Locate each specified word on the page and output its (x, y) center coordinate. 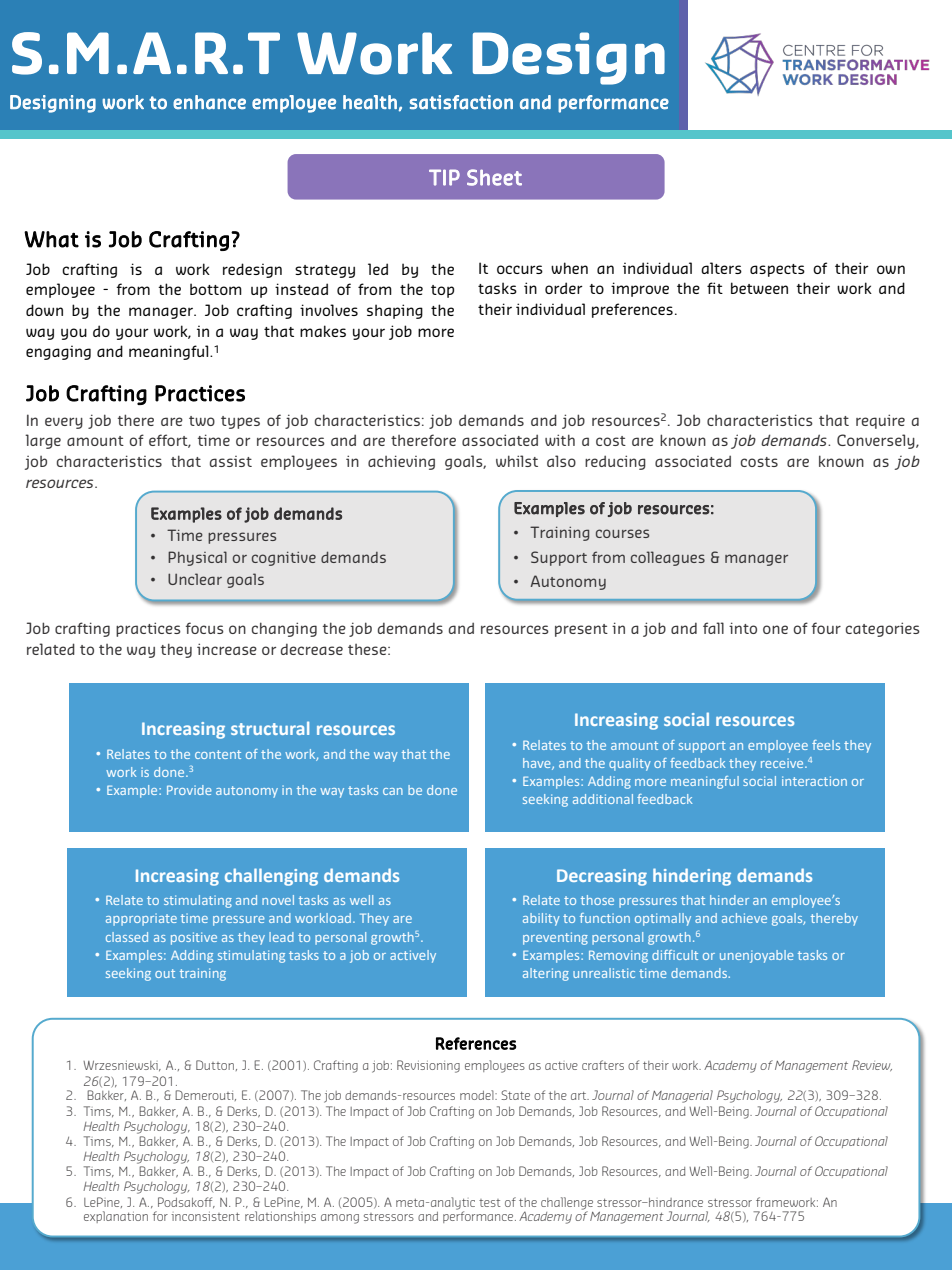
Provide (189, 790)
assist (231, 461)
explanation (116, 1217)
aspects (777, 270)
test (490, 1203)
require (880, 421)
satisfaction (461, 102)
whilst (517, 461)
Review (872, 1065)
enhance (209, 102)
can (393, 791)
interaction (814, 781)
